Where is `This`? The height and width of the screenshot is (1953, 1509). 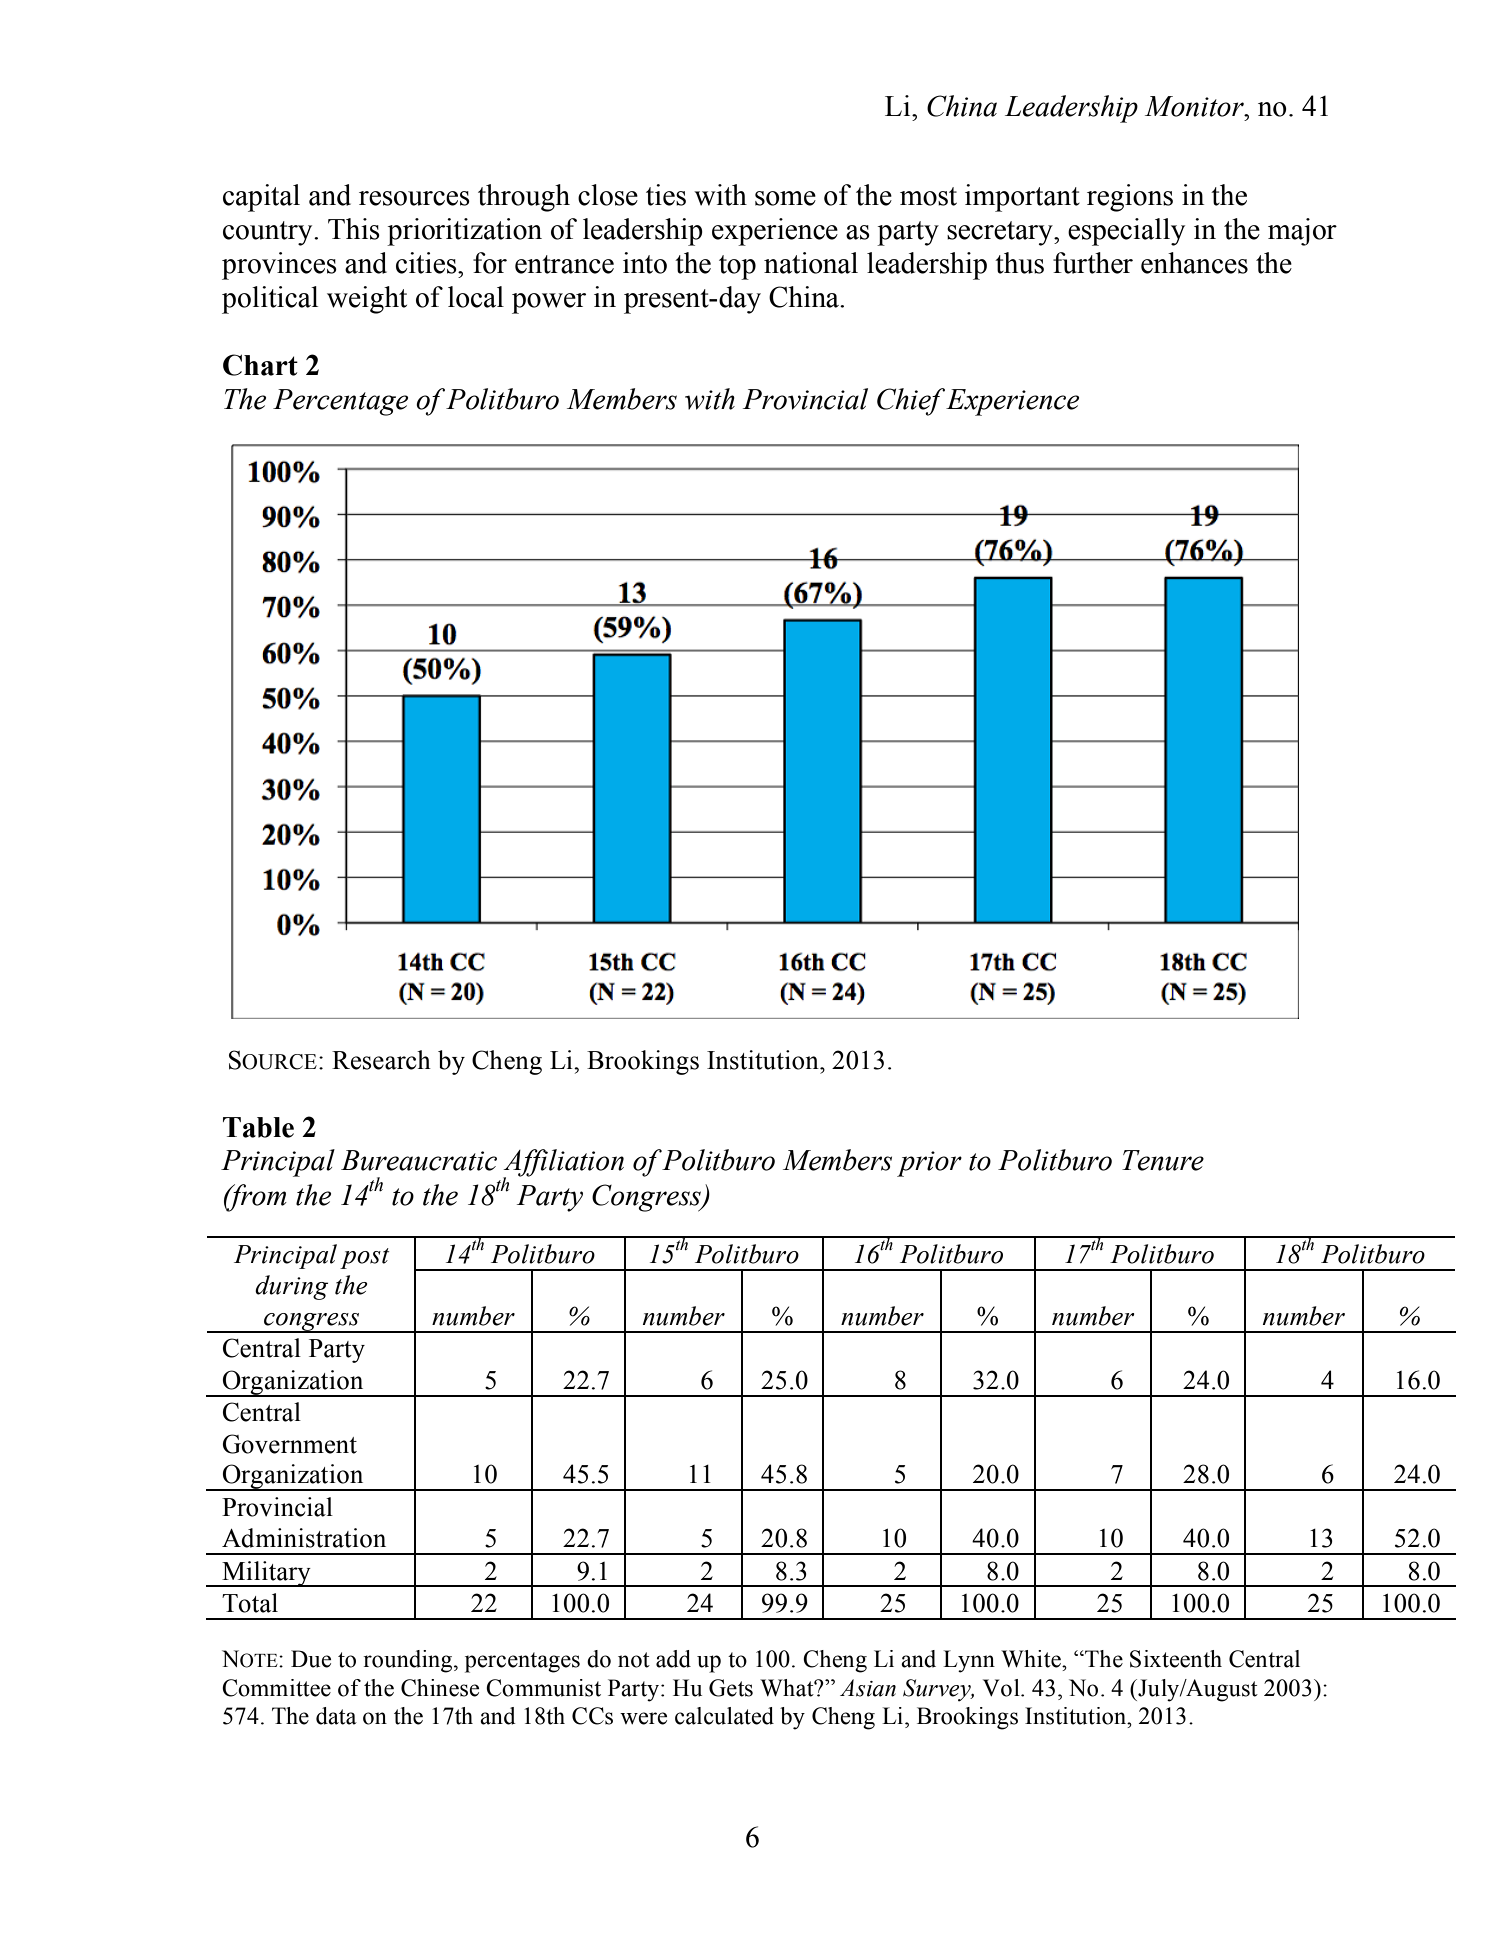
This is located at coordinates (354, 229).
